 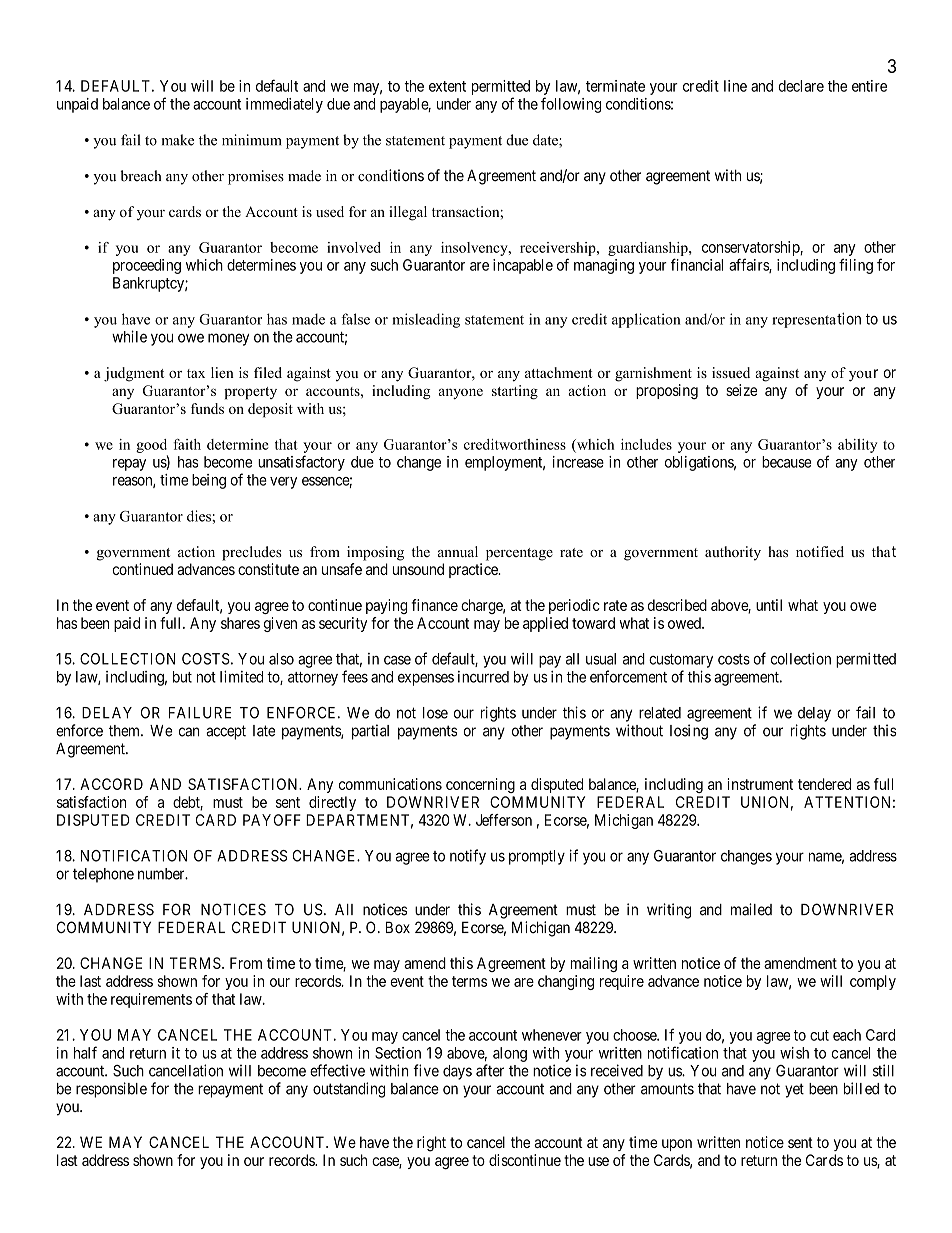 I want to click on accept, so click(x=226, y=732).
